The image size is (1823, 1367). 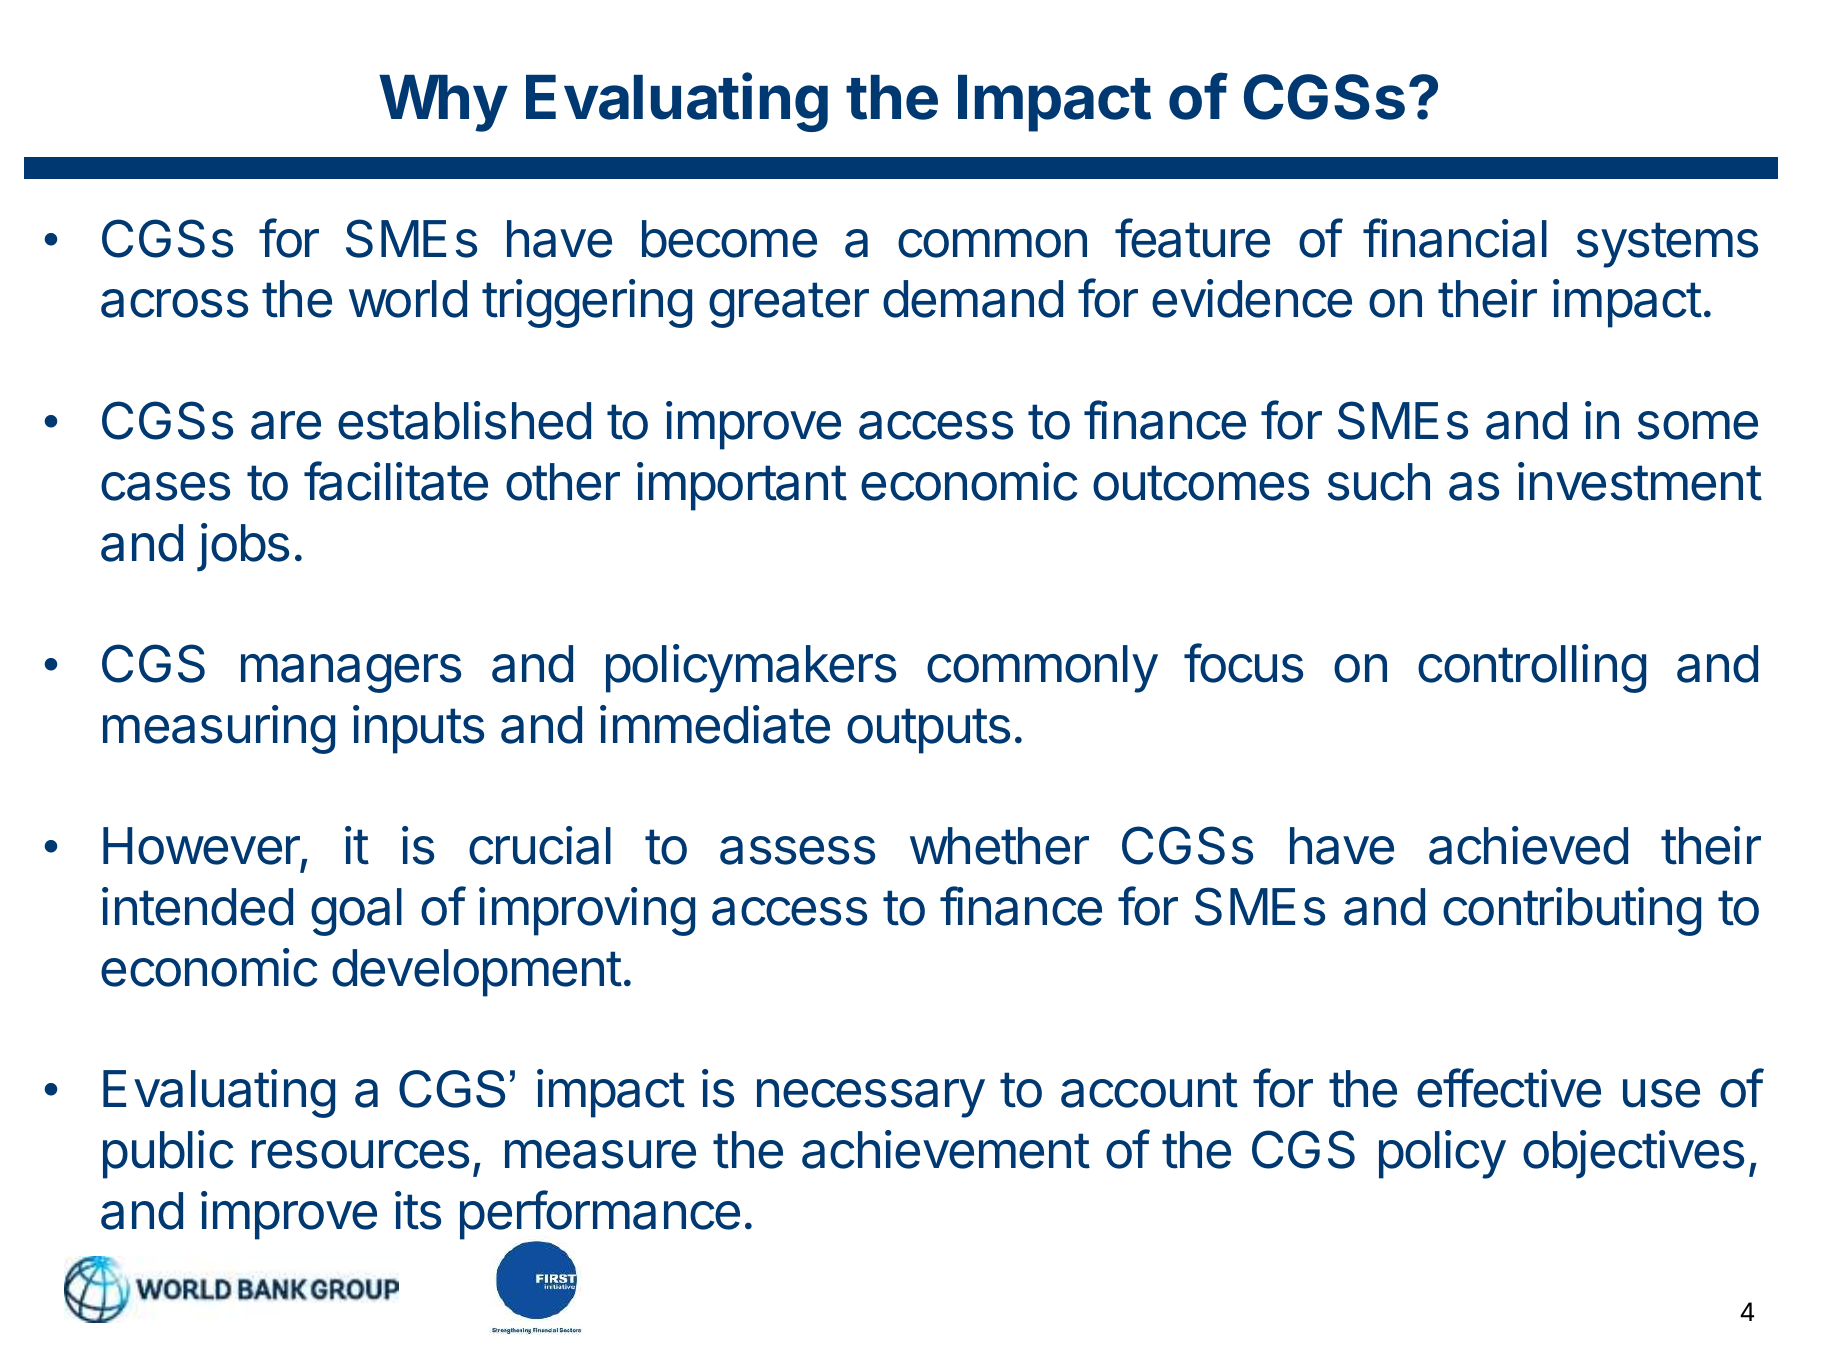 I want to click on achieved, so click(x=1528, y=845).
